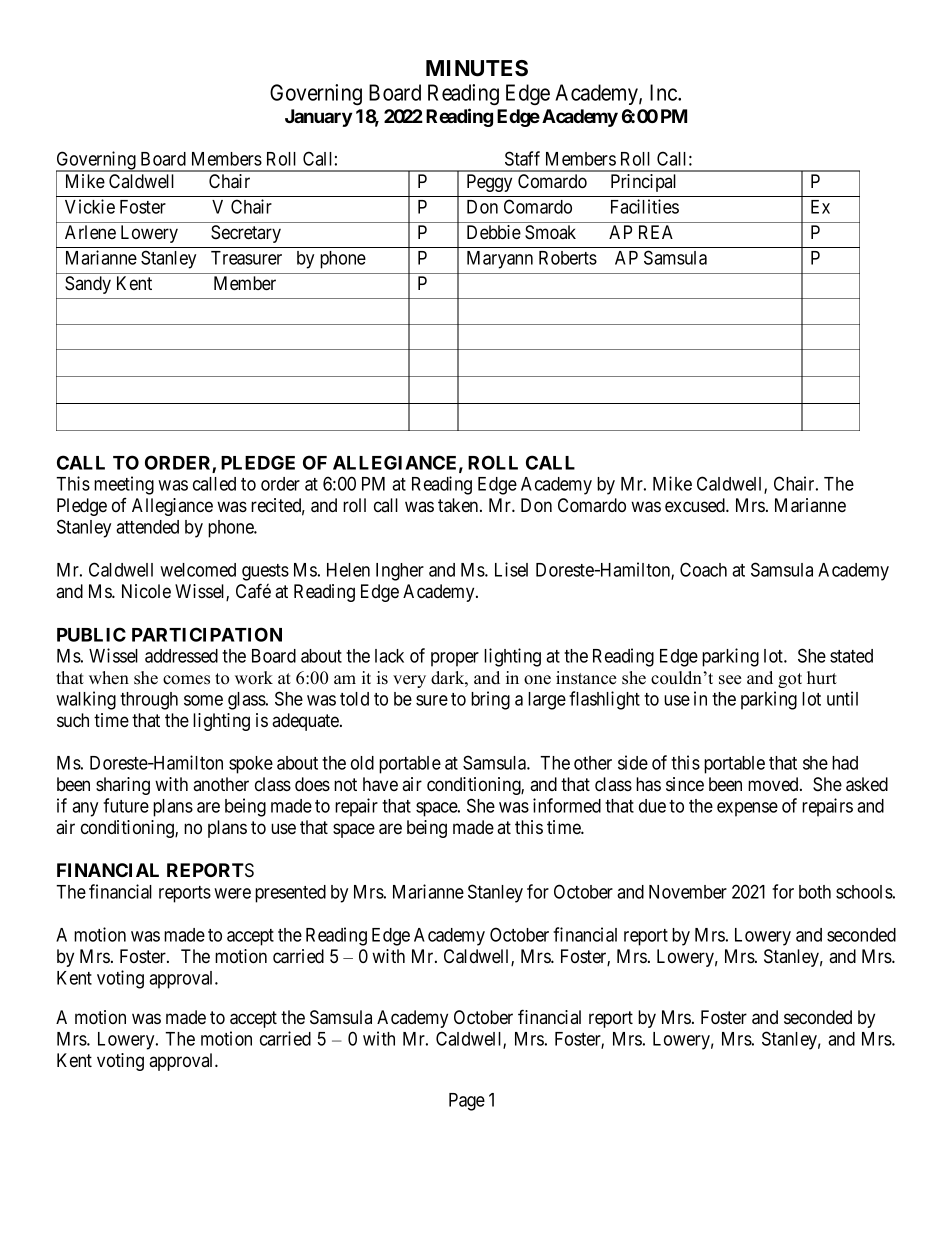 The height and width of the page is (1233, 952). What do you see at coordinates (696, 505) in the page?
I see `excused` at bounding box center [696, 505].
